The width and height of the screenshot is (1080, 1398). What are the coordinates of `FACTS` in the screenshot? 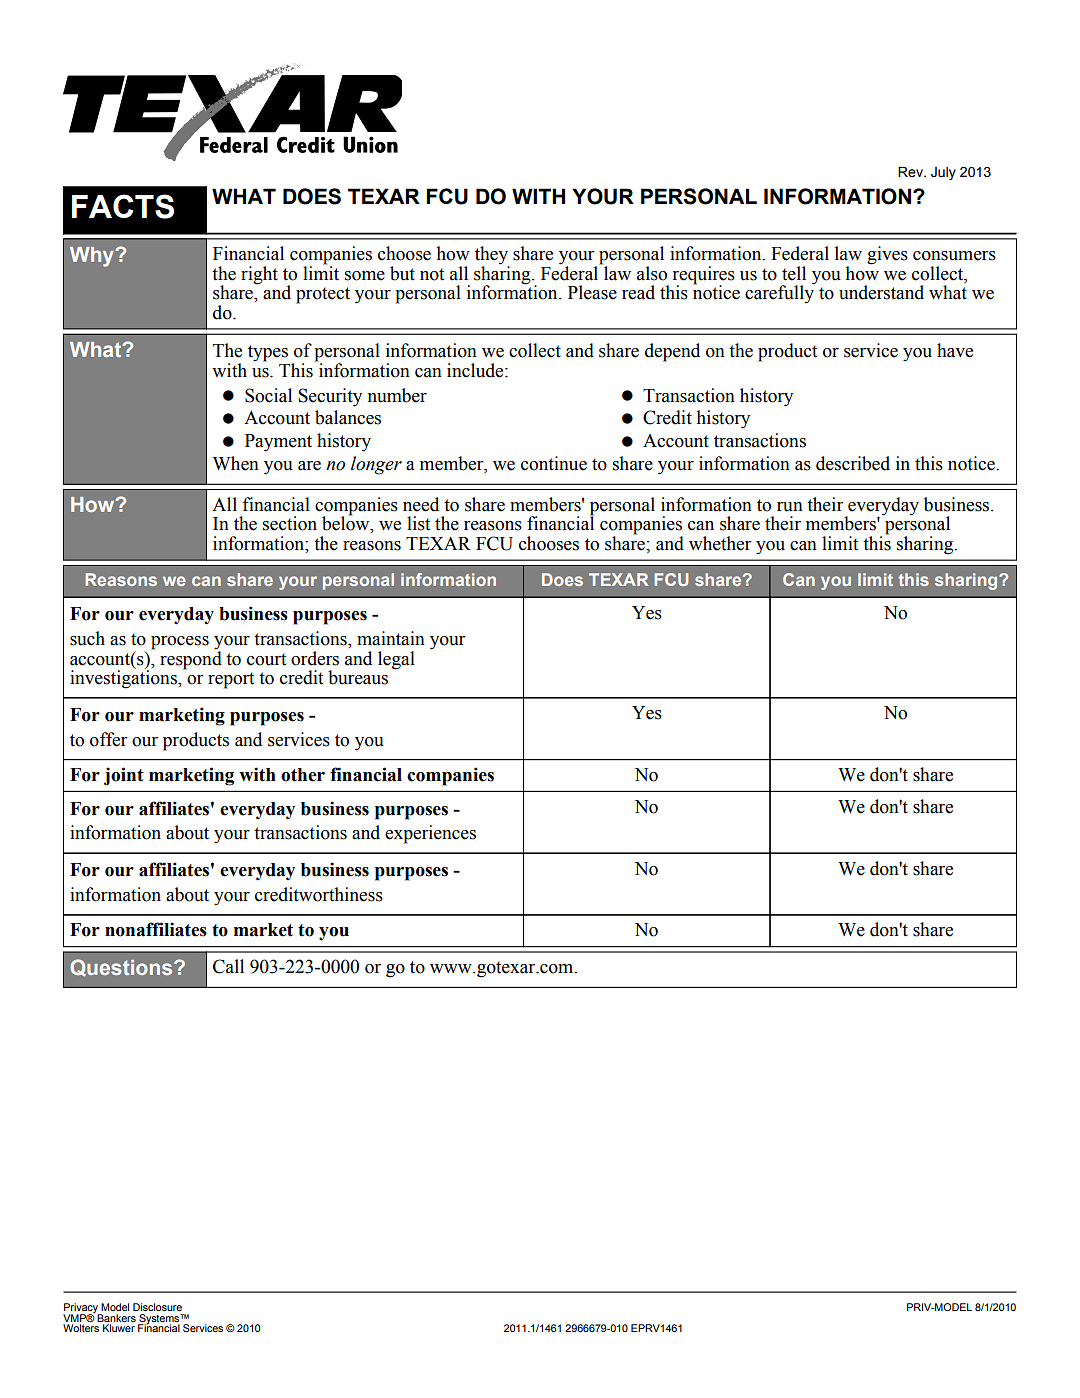 It's located at (123, 206).
